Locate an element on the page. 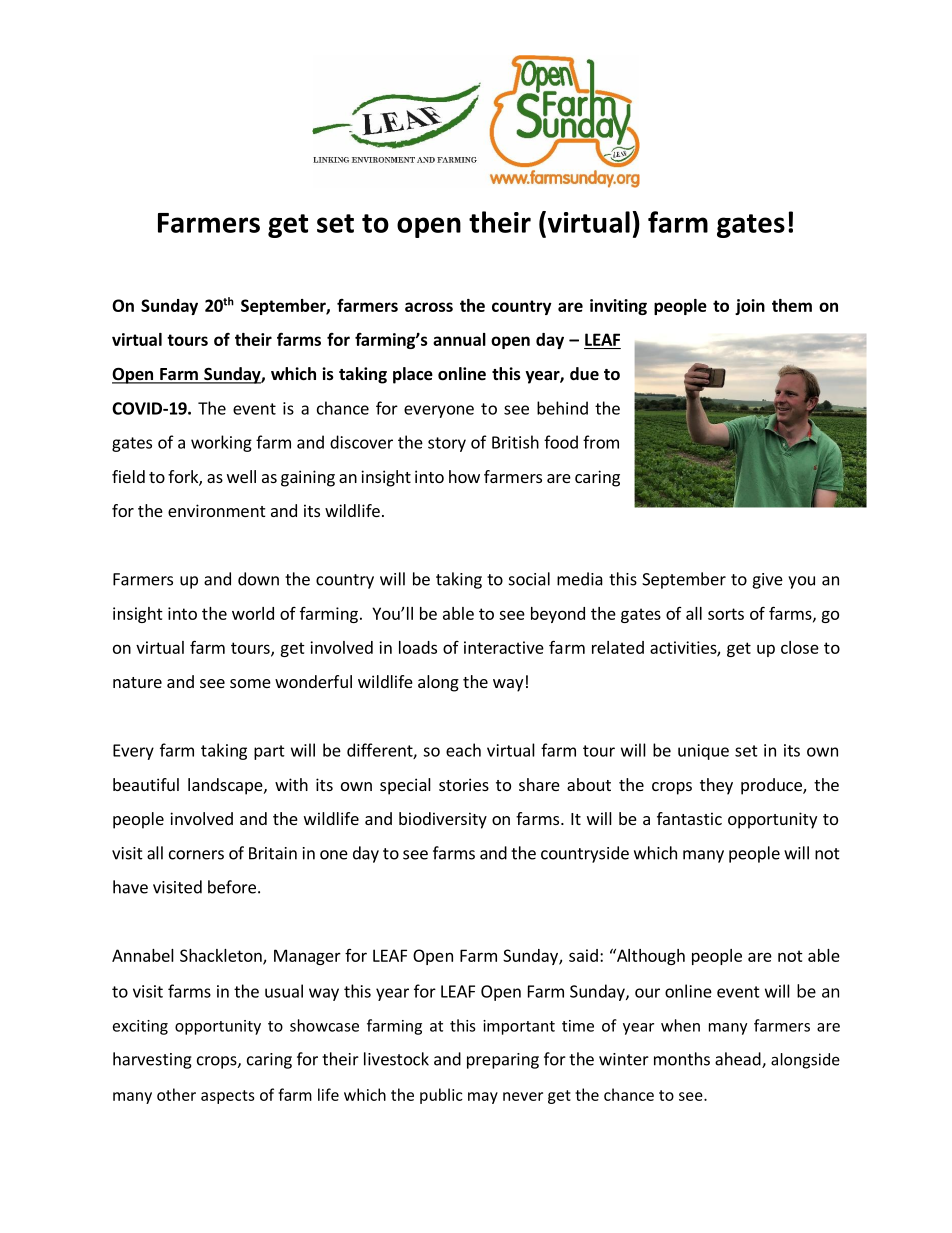 The height and width of the document is (1233, 952). story is located at coordinates (447, 444).
